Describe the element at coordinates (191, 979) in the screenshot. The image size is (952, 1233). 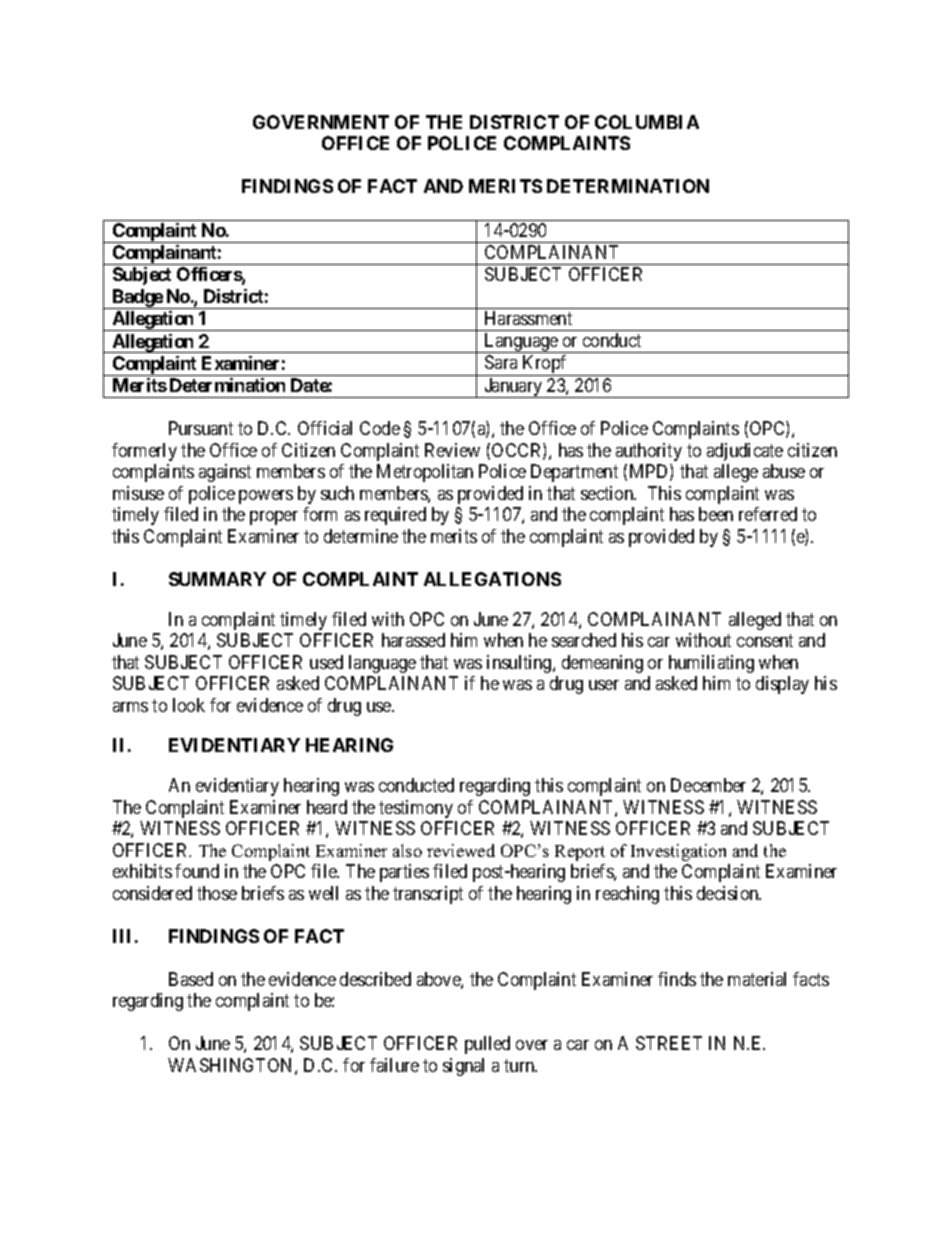
I see `Based` at that location.
